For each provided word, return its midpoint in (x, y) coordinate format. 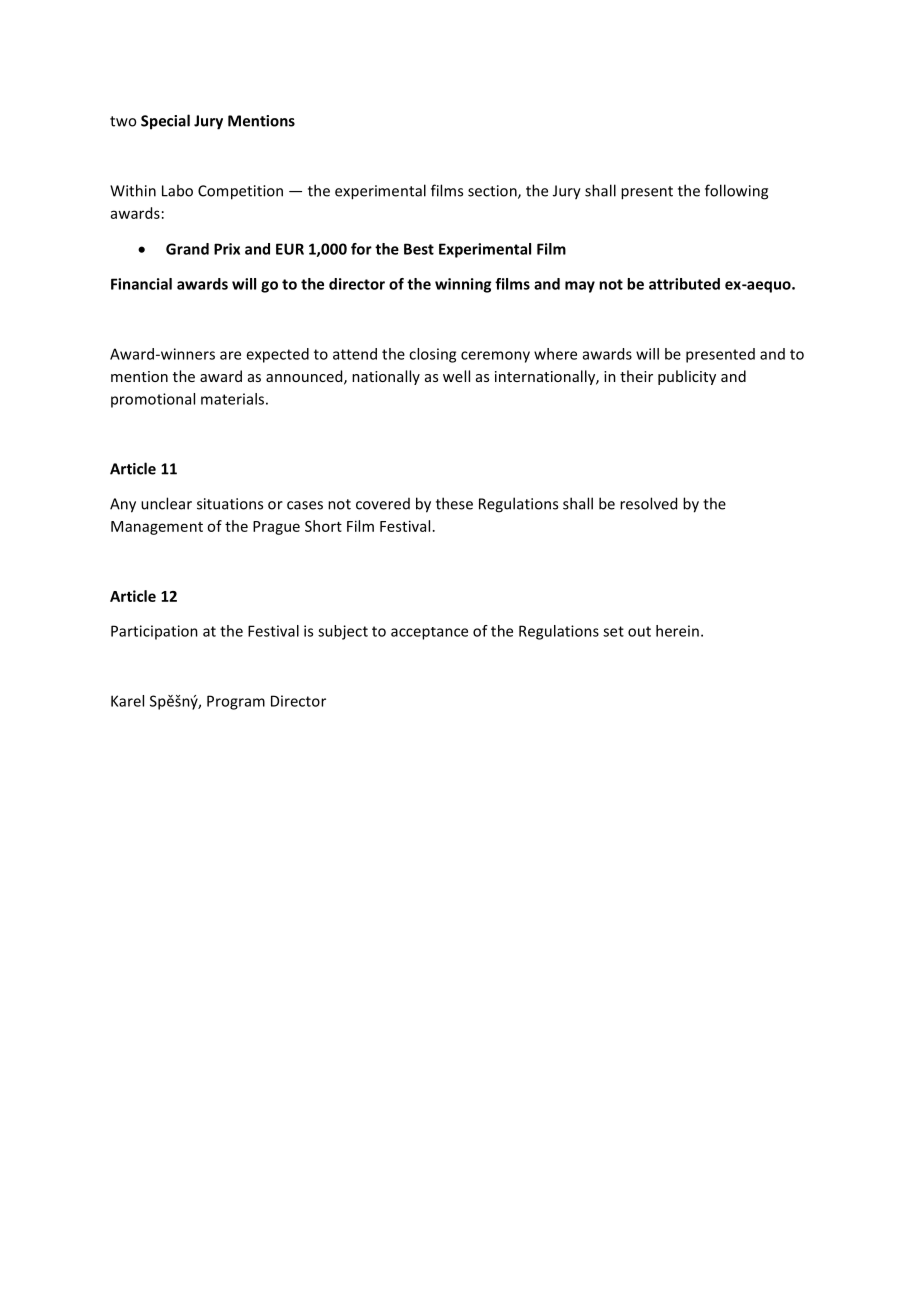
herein (677, 631)
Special (165, 122)
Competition (240, 192)
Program (236, 702)
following (736, 192)
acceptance (429, 633)
